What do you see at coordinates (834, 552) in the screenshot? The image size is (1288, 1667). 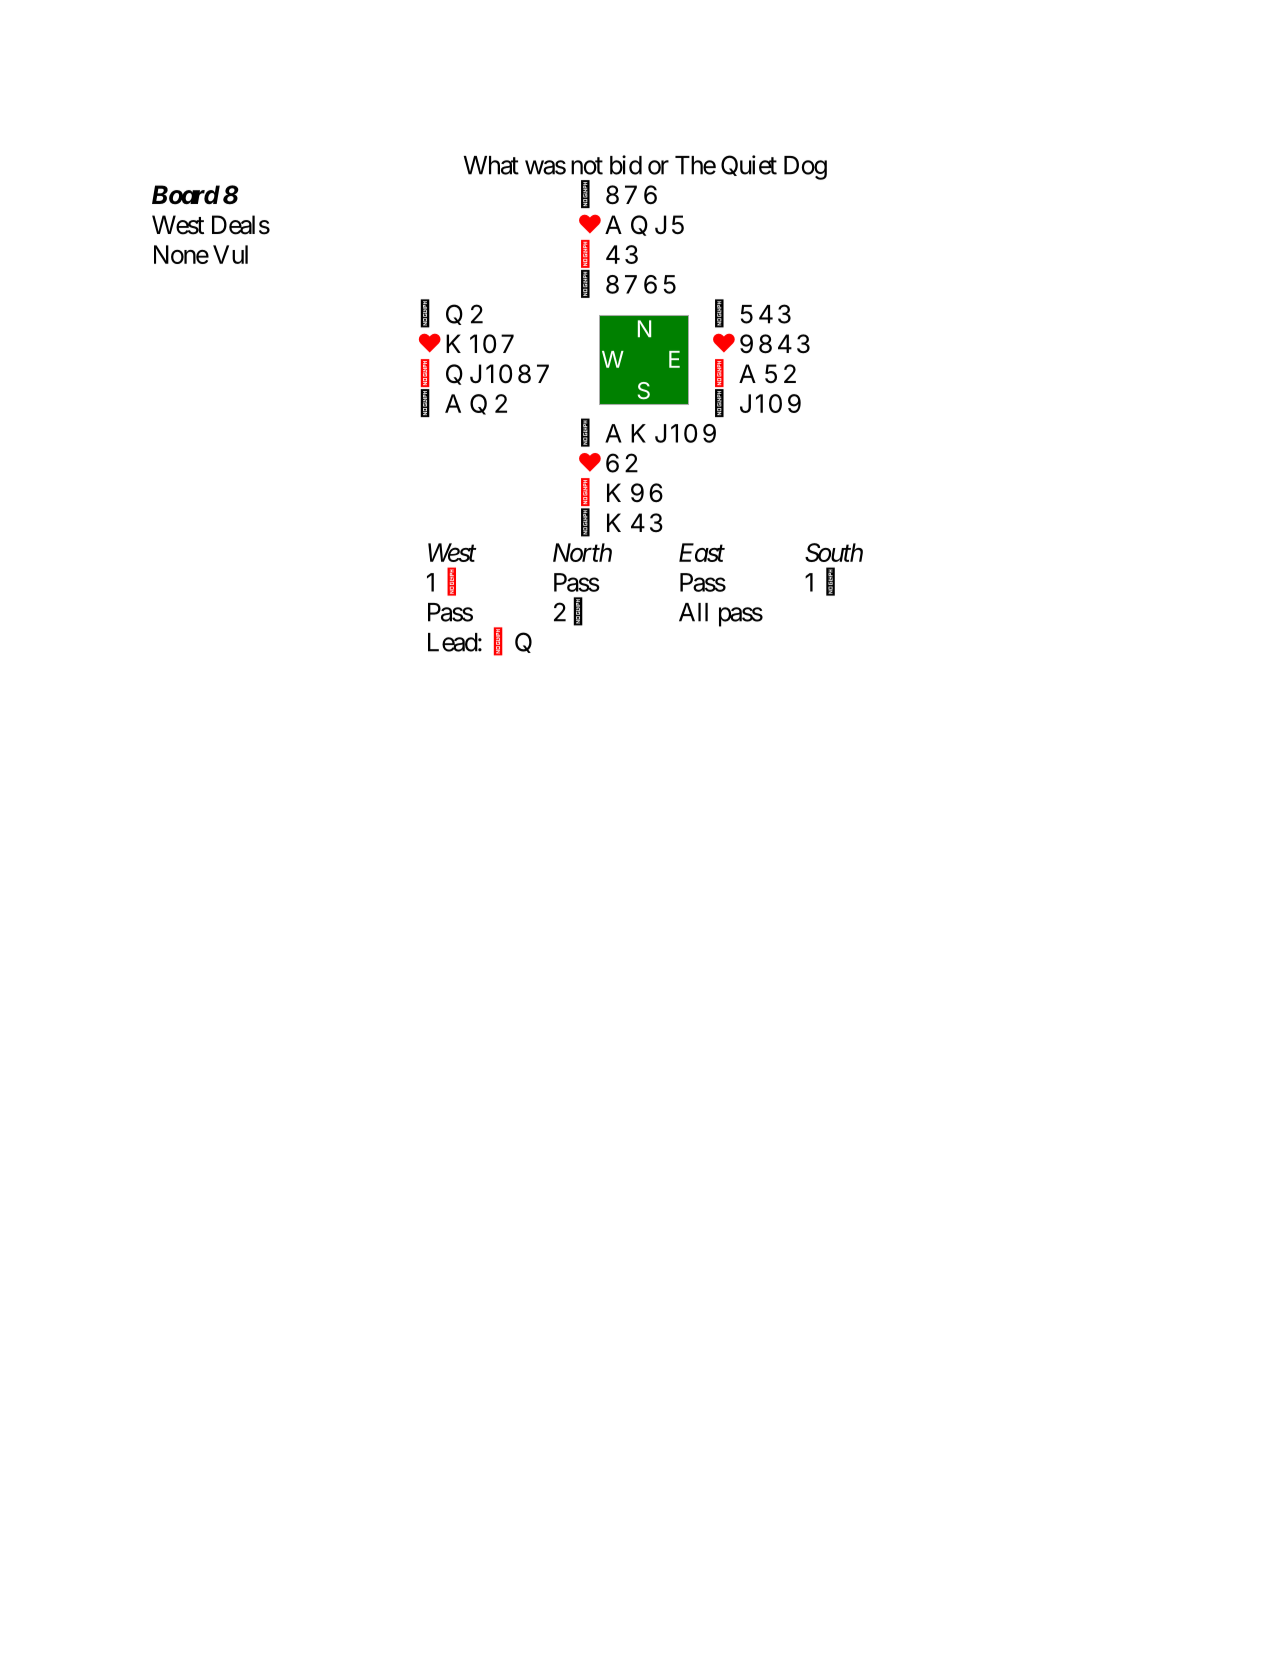 I see `South` at bounding box center [834, 552].
